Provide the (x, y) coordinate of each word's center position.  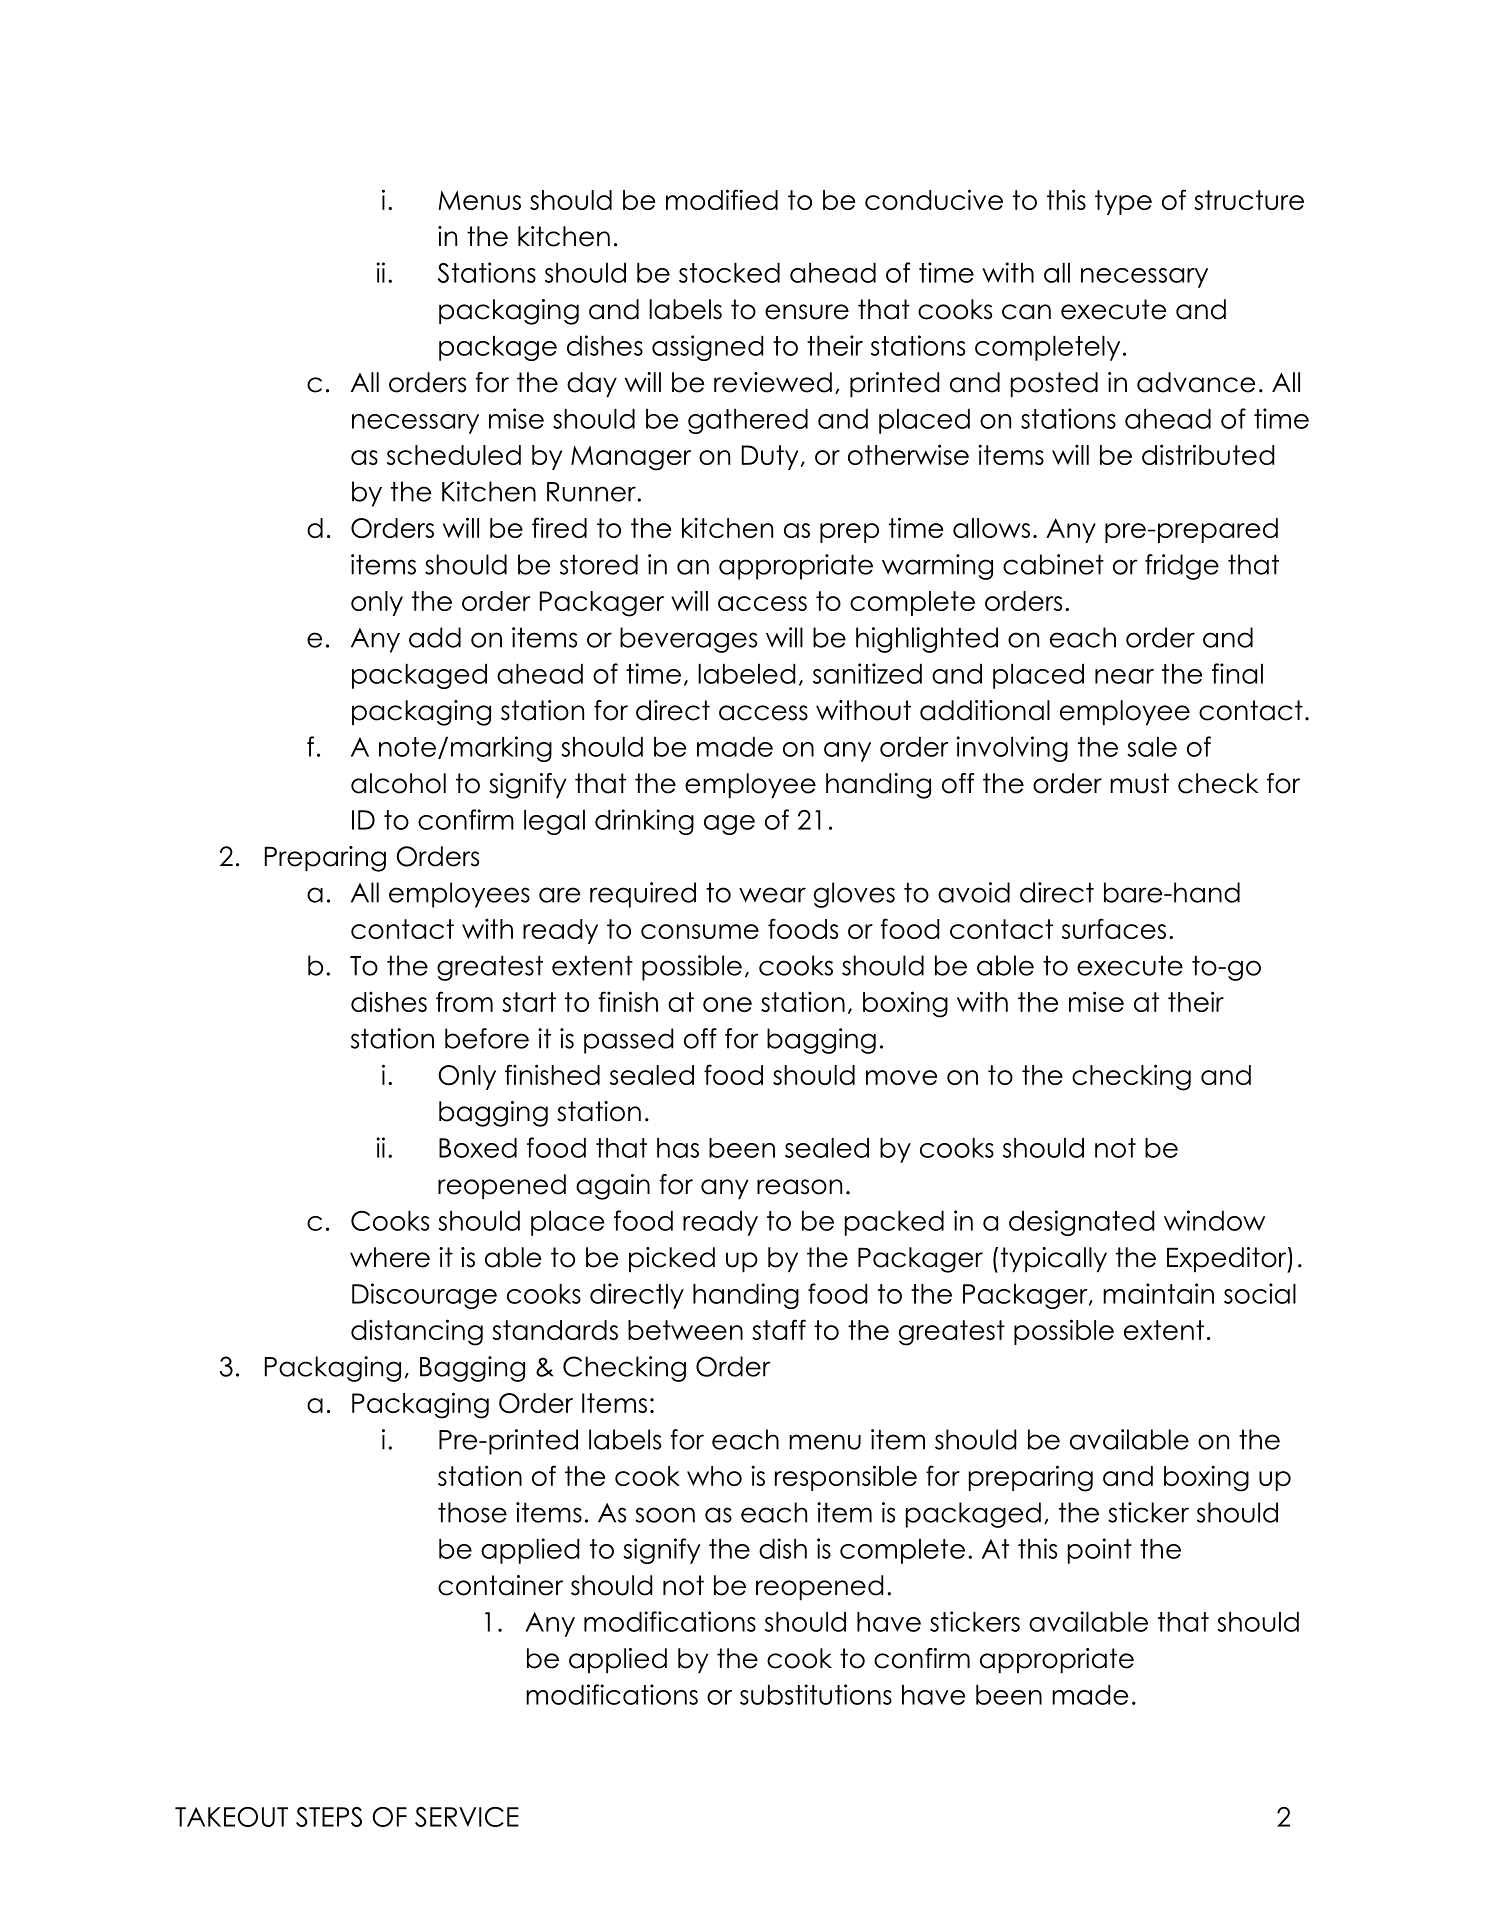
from (464, 1001)
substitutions (816, 1694)
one (727, 1004)
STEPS (329, 1817)
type (1123, 202)
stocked (729, 273)
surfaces (1114, 928)
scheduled (454, 455)
